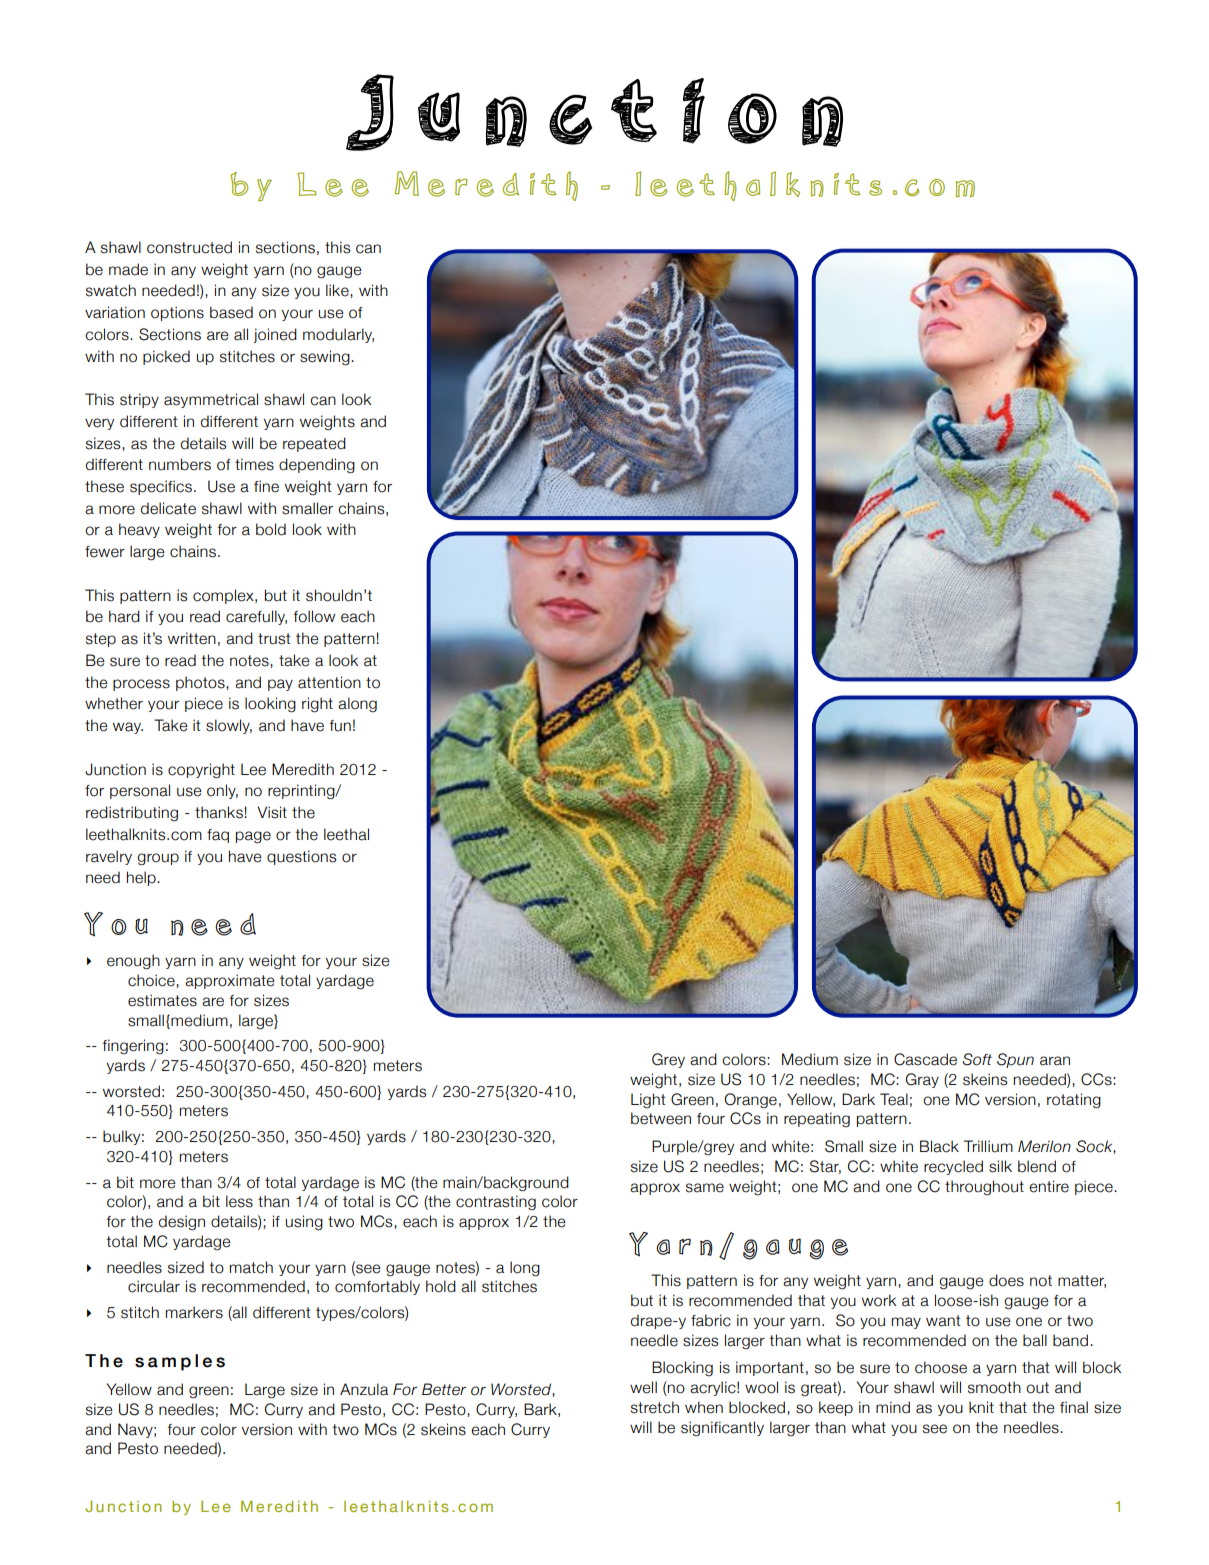 The height and width of the screenshot is (1565, 1209). I want to click on bold, so click(271, 529).
